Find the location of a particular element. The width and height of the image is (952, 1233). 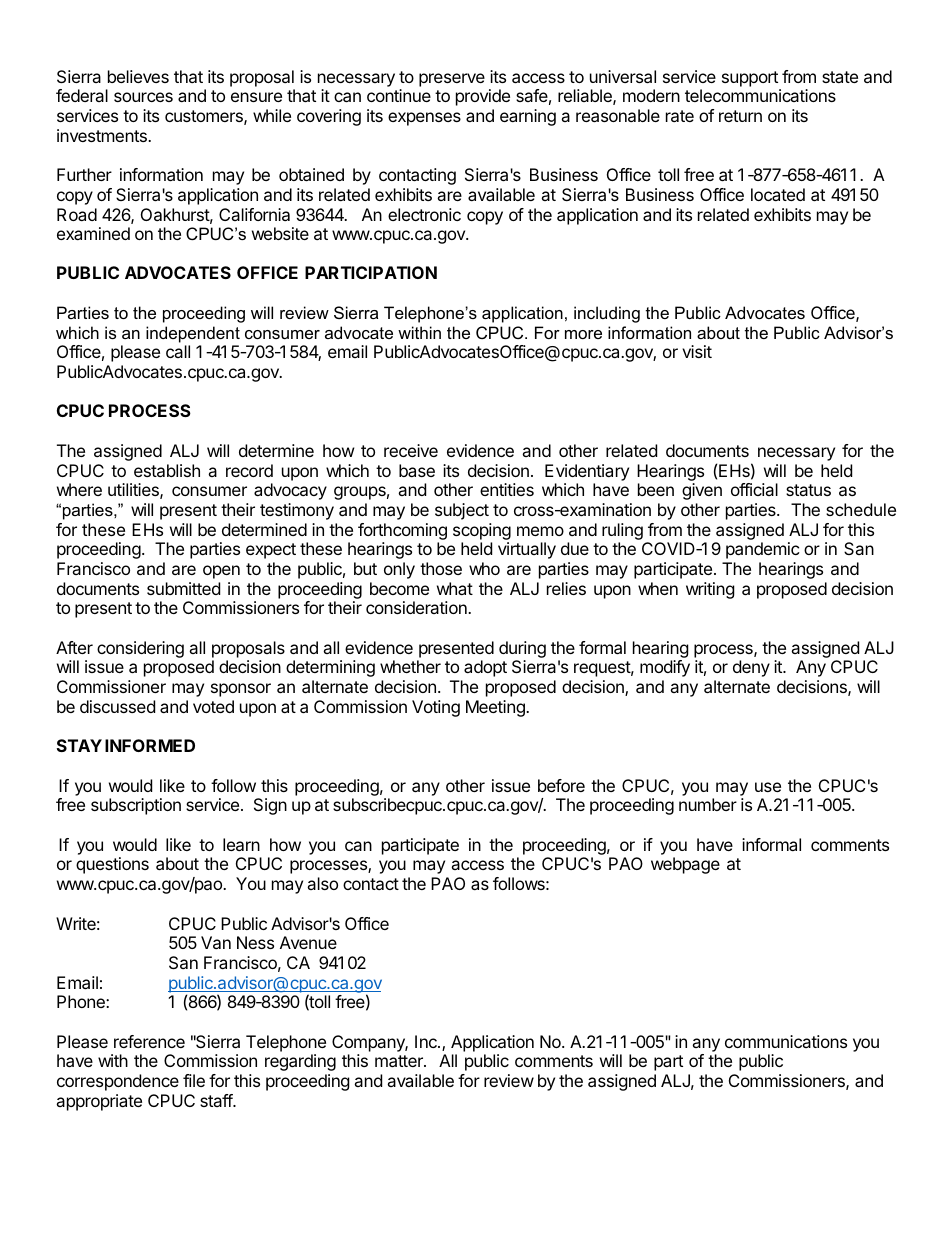

writing is located at coordinates (710, 590).
